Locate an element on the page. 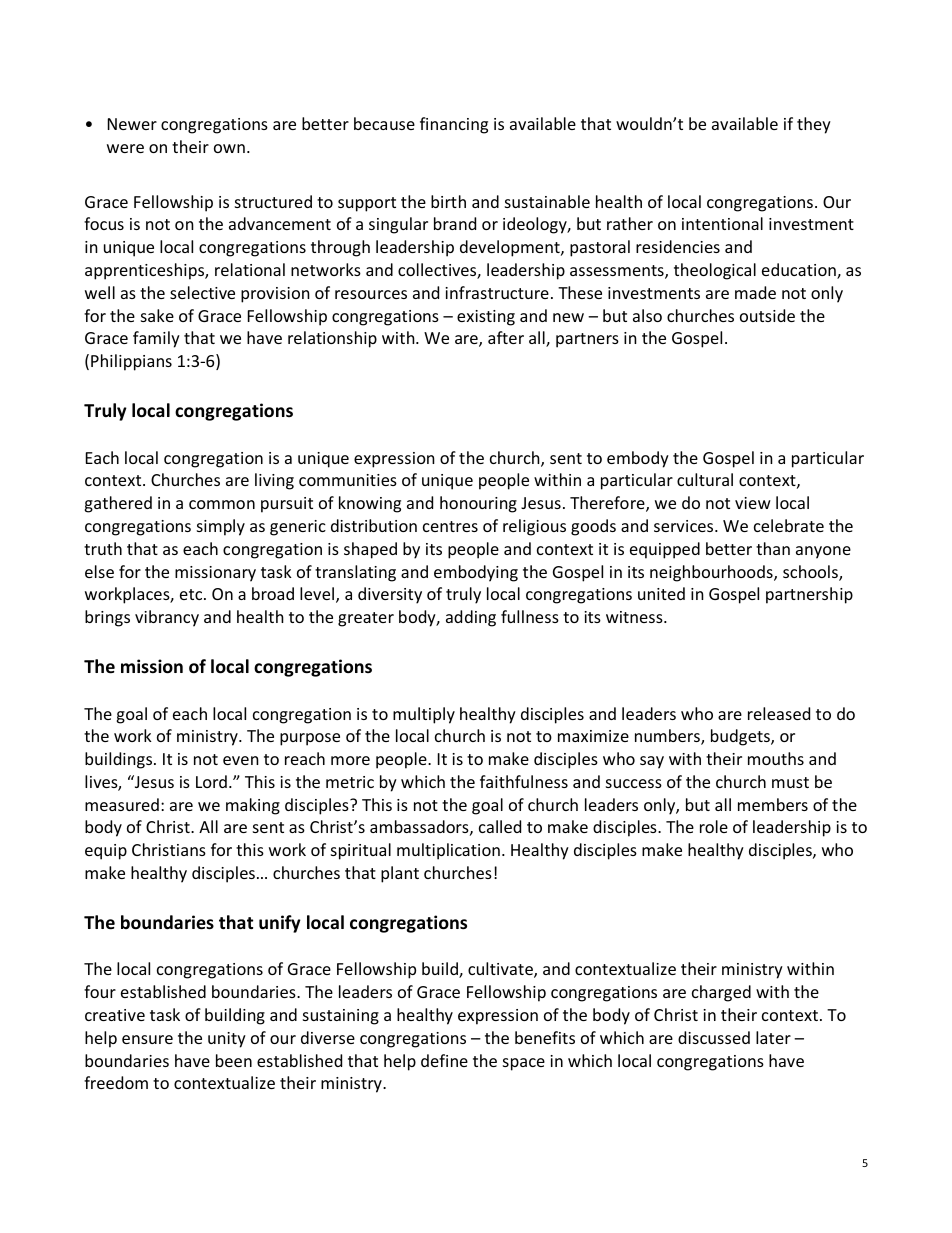  etc is located at coordinates (192, 594).
